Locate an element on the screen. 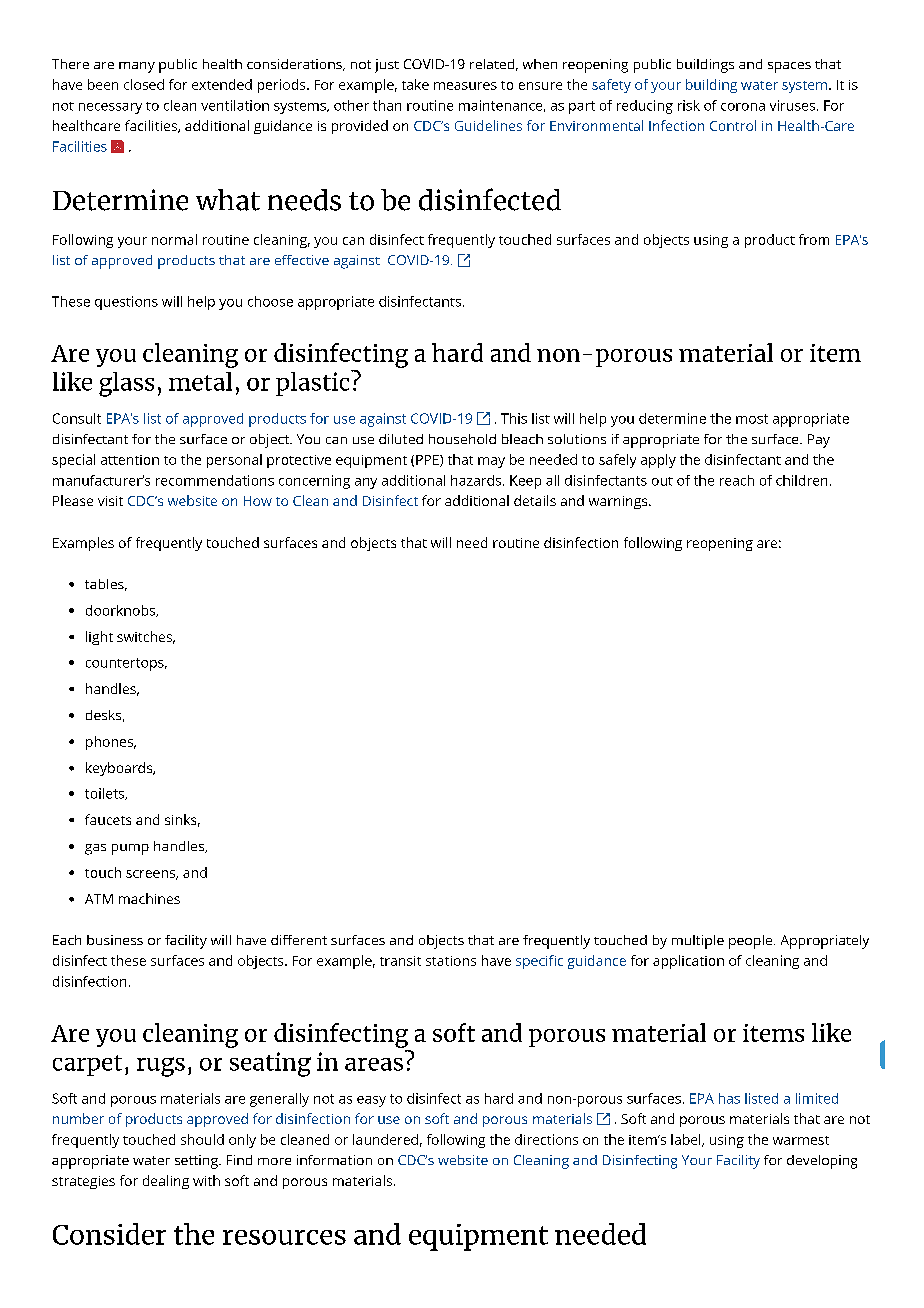  corona is located at coordinates (743, 107).
